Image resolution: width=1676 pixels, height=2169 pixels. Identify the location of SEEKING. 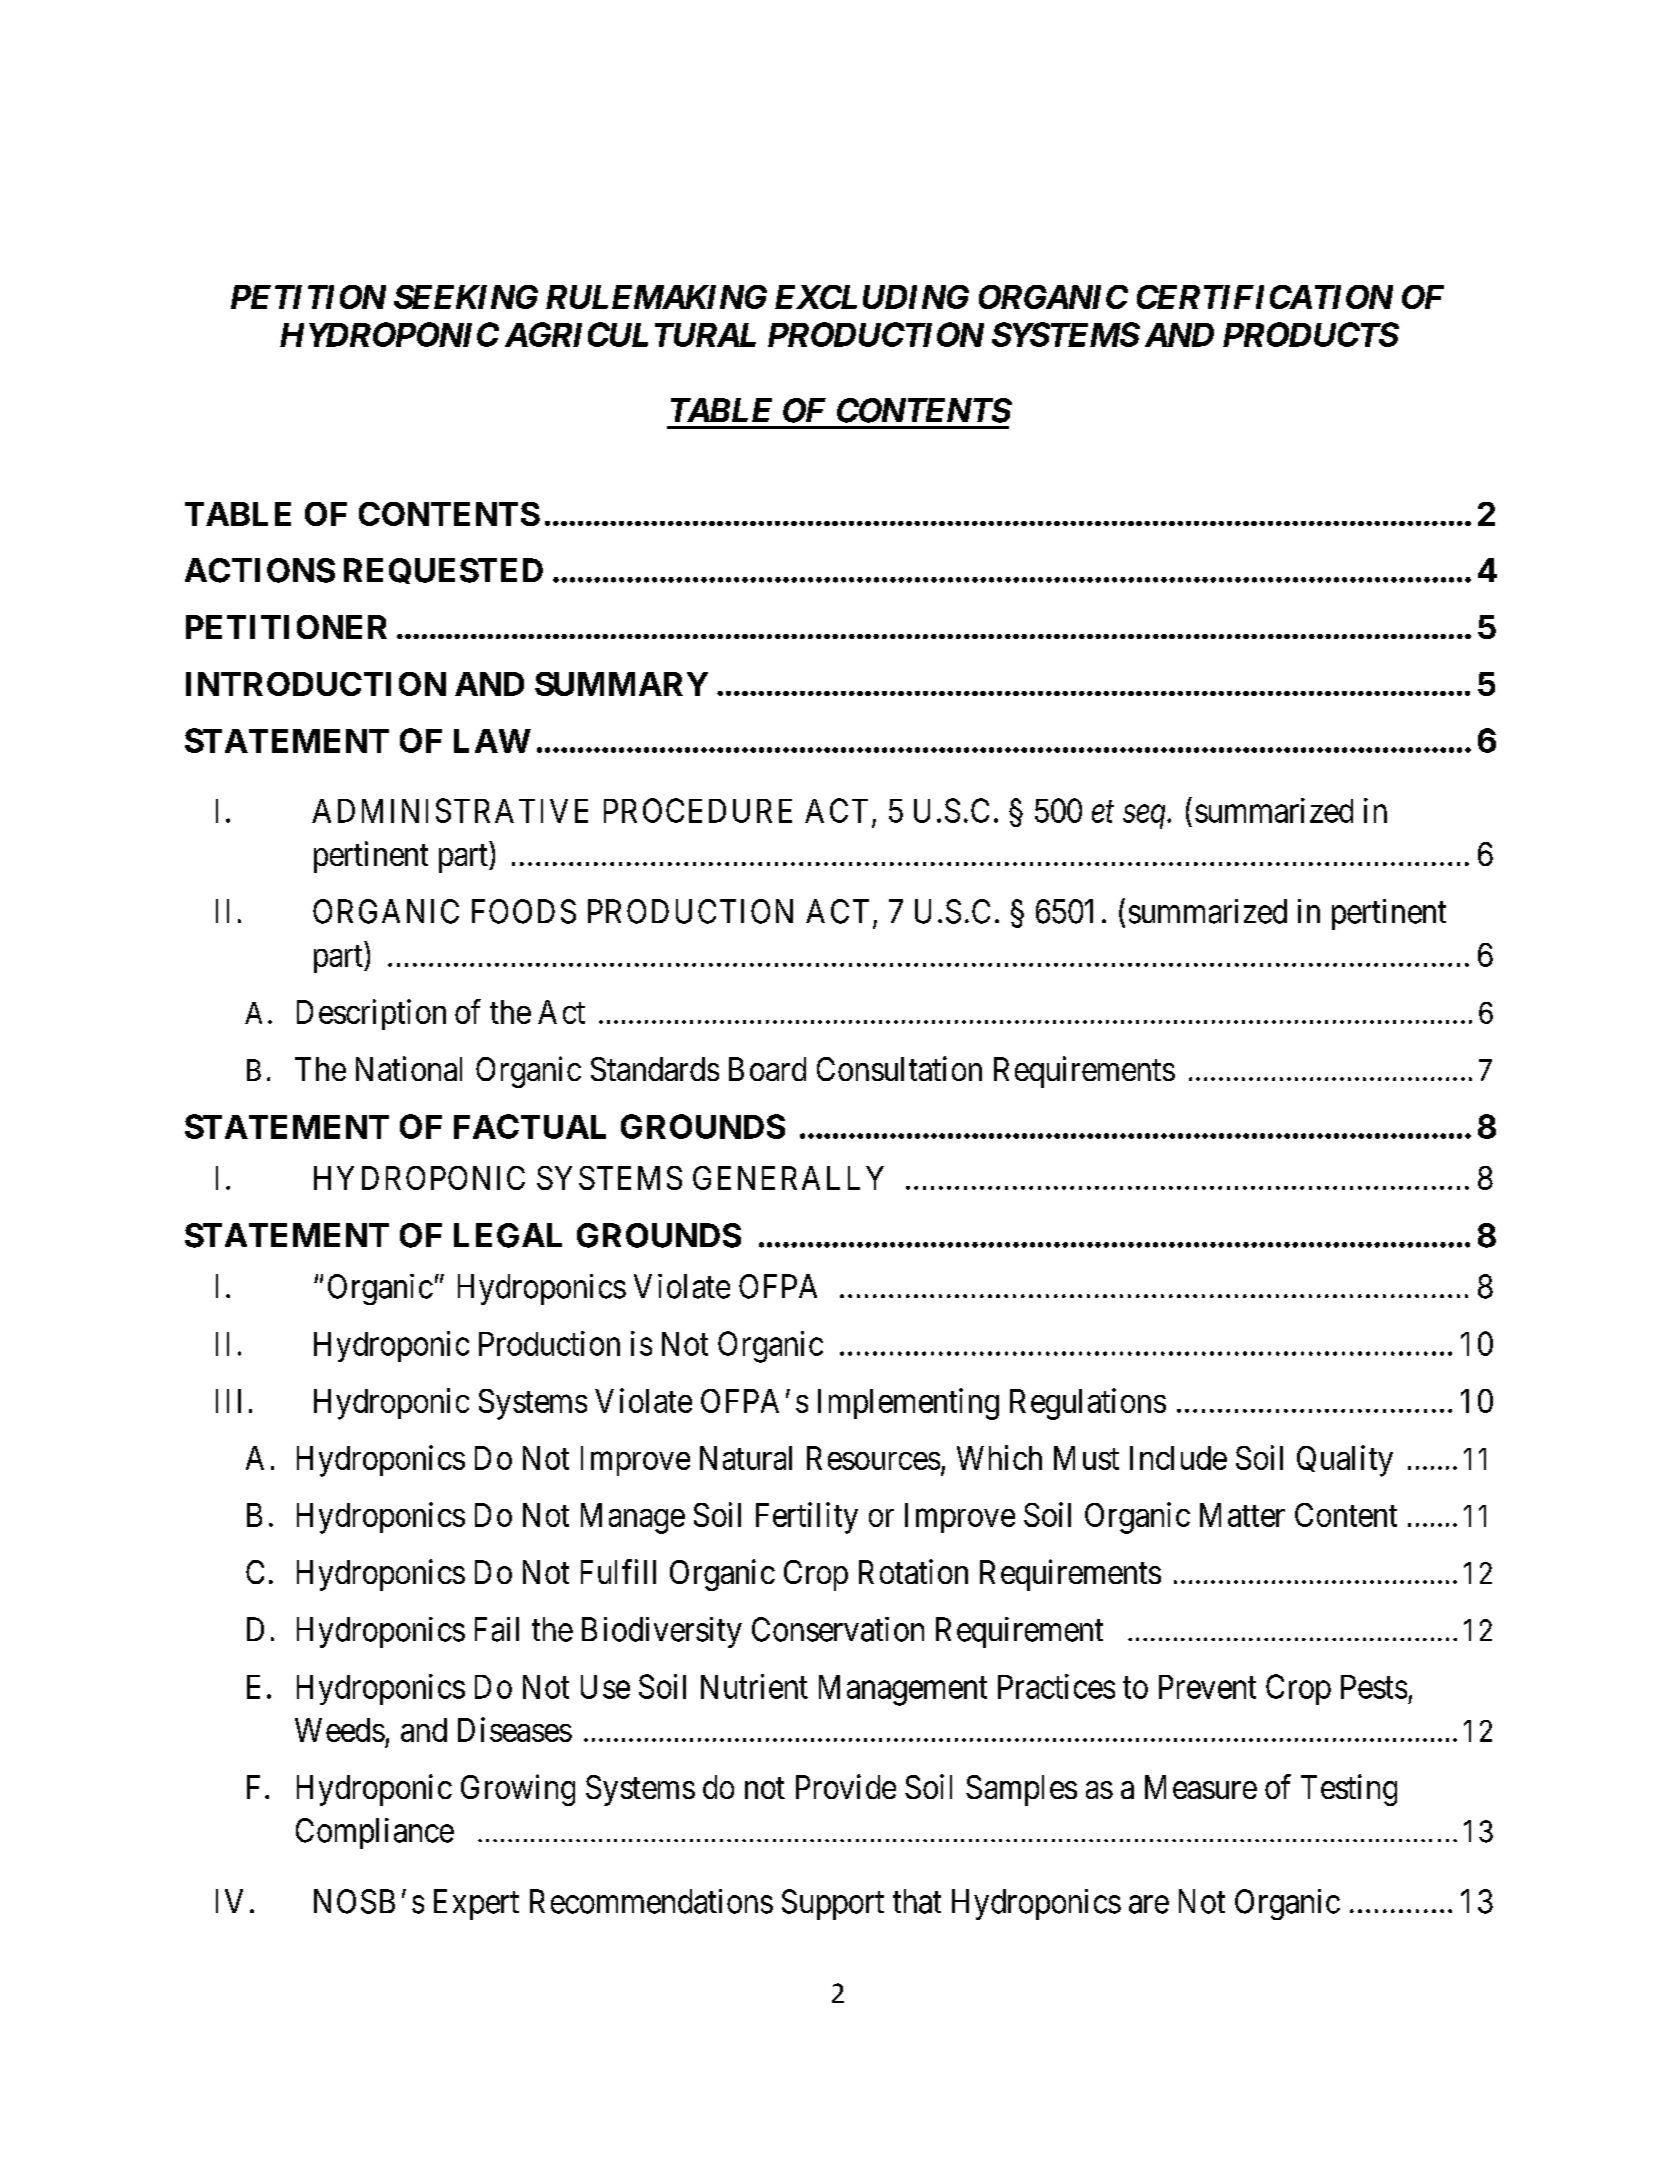
(466, 297).
